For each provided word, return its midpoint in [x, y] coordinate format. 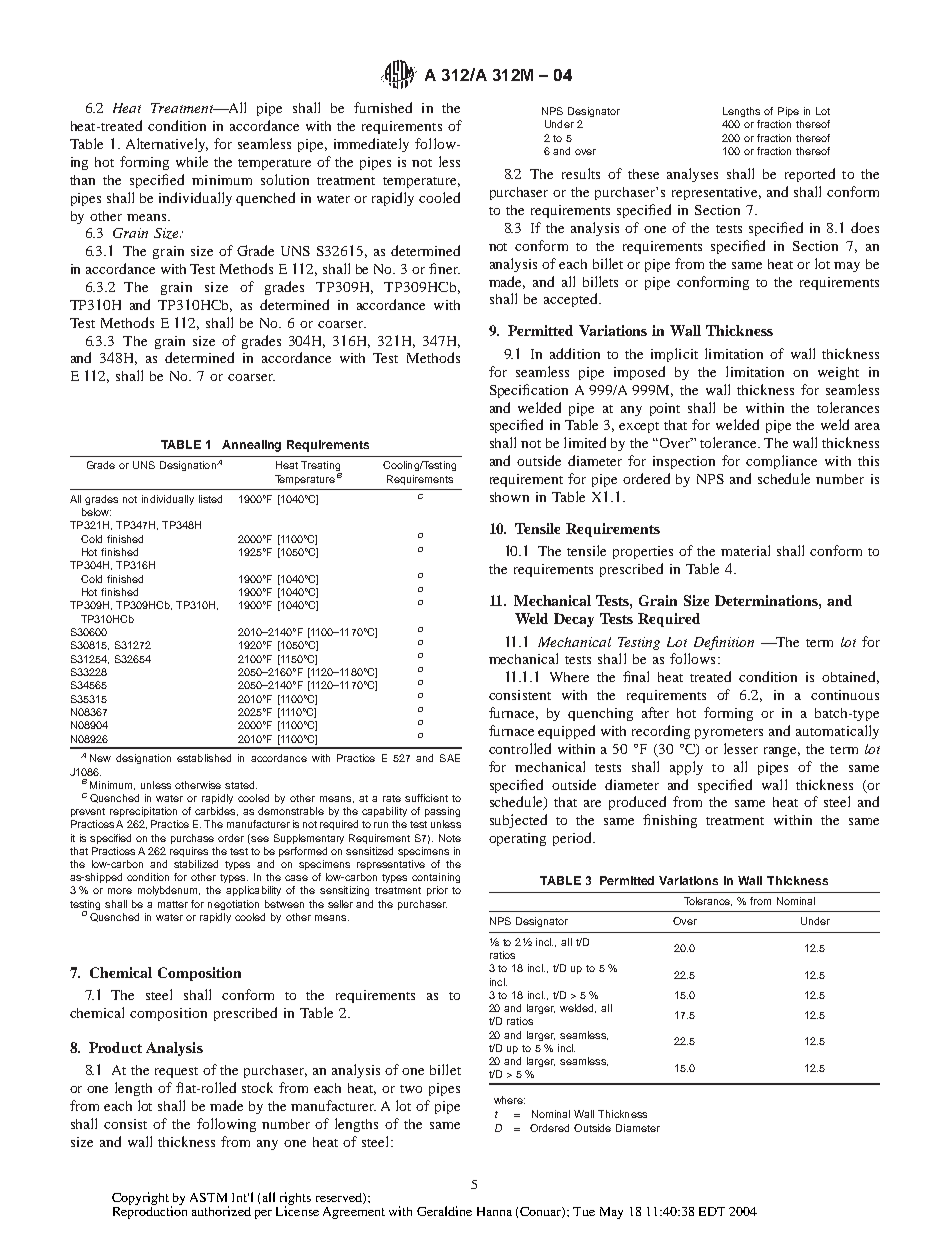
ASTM [208, 1197]
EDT [712, 1211]
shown [509, 497]
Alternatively [167, 145]
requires [189, 852]
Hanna [494, 1211]
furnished [383, 107]
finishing [670, 821]
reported [810, 175]
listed [210, 499]
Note [450, 838]
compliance [781, 462]
